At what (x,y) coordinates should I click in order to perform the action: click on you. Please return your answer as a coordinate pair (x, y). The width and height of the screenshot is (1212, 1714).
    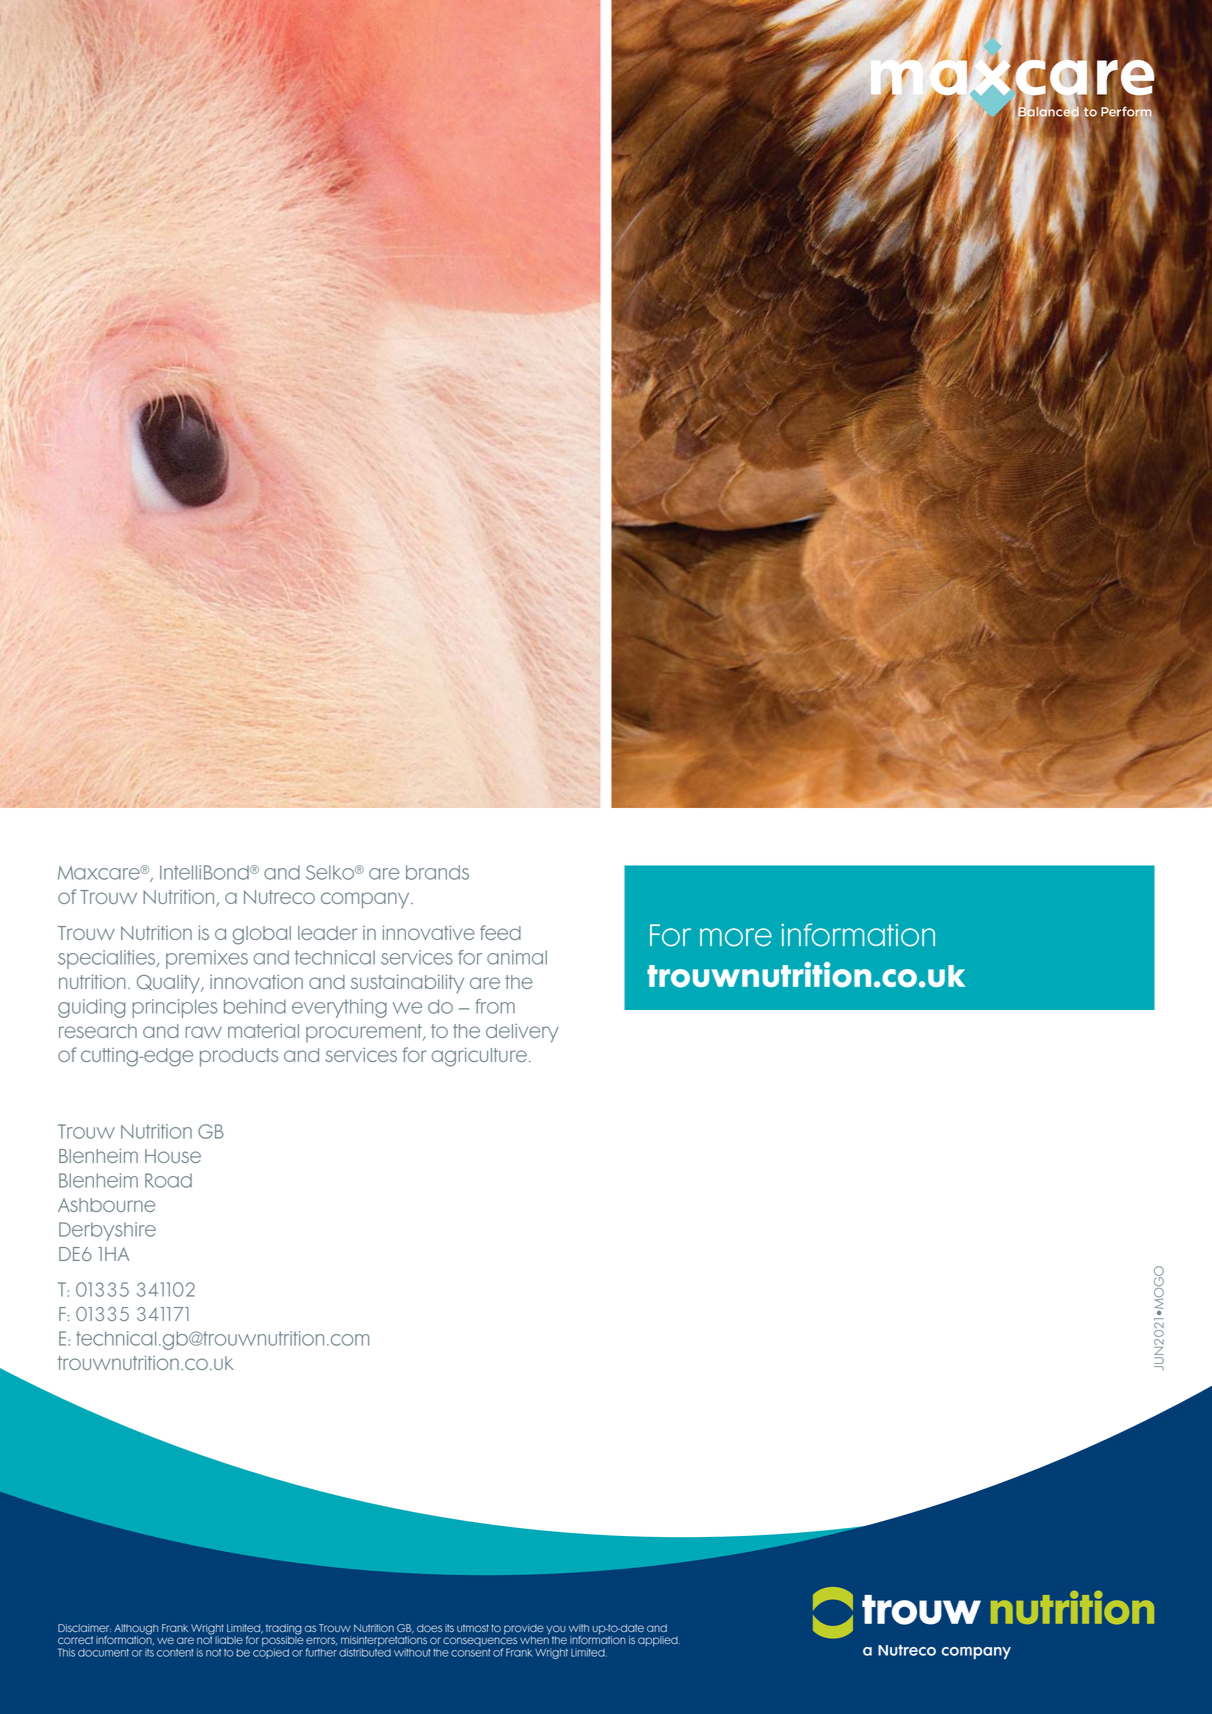
    Looking at the image, I should click on (556, 1631).
